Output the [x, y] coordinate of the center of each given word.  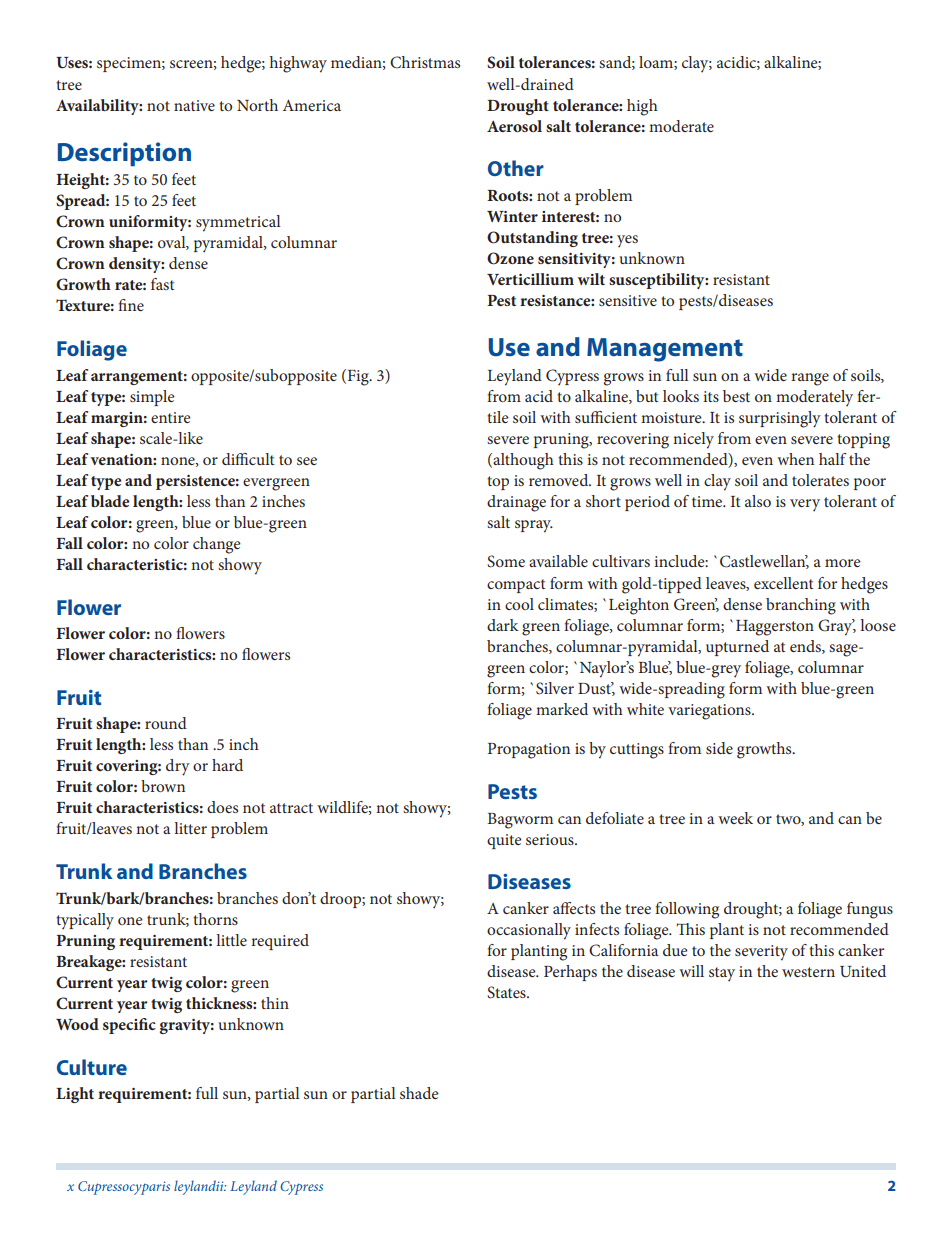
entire [171, 417]
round [166, 723]
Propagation [529, 751]
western [808, 972]
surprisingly [780, 419]
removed [560, 480]
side [719, 748]
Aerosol [514, 126]
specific [129, 1026]
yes [627, 241]
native [194, 105]
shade [419, 1093]
